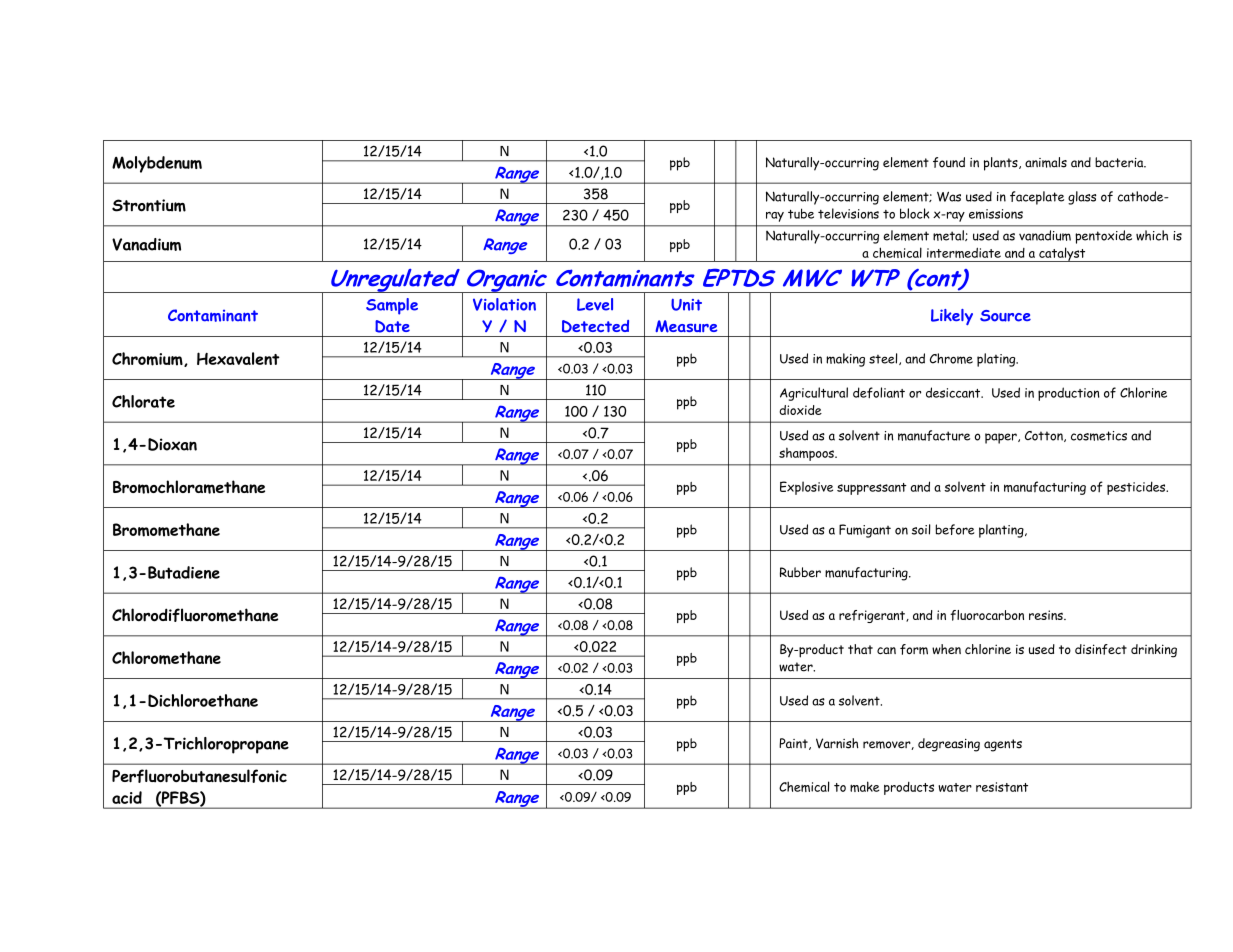 The height and width of the screenshot is (952, 1233). What do you see at coordinates (1047, 615) in the screenshot?
I see `resins` at bounding box center [1047, 615].
